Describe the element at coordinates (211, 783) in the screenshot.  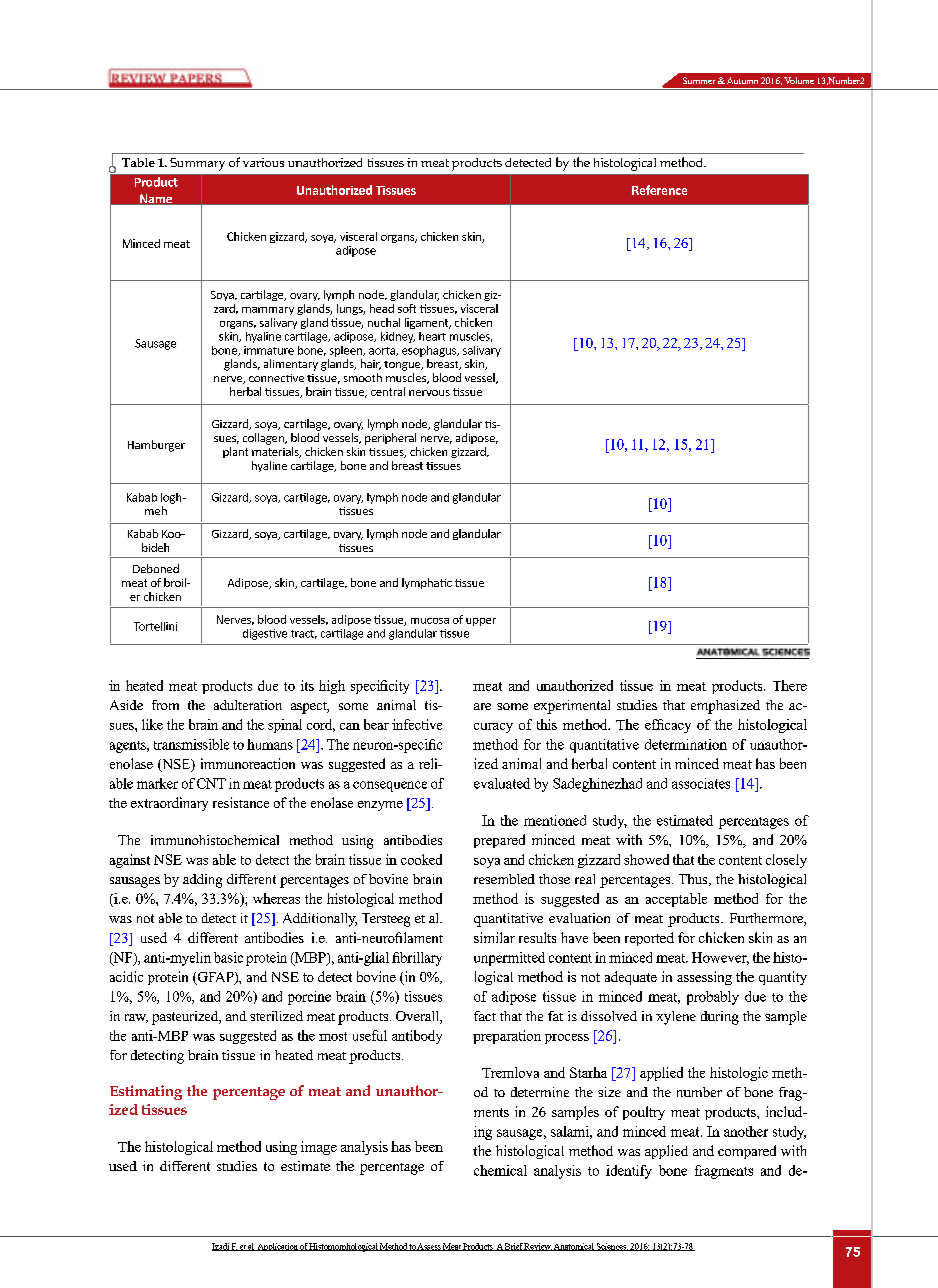
I see `CNT` at that location.
